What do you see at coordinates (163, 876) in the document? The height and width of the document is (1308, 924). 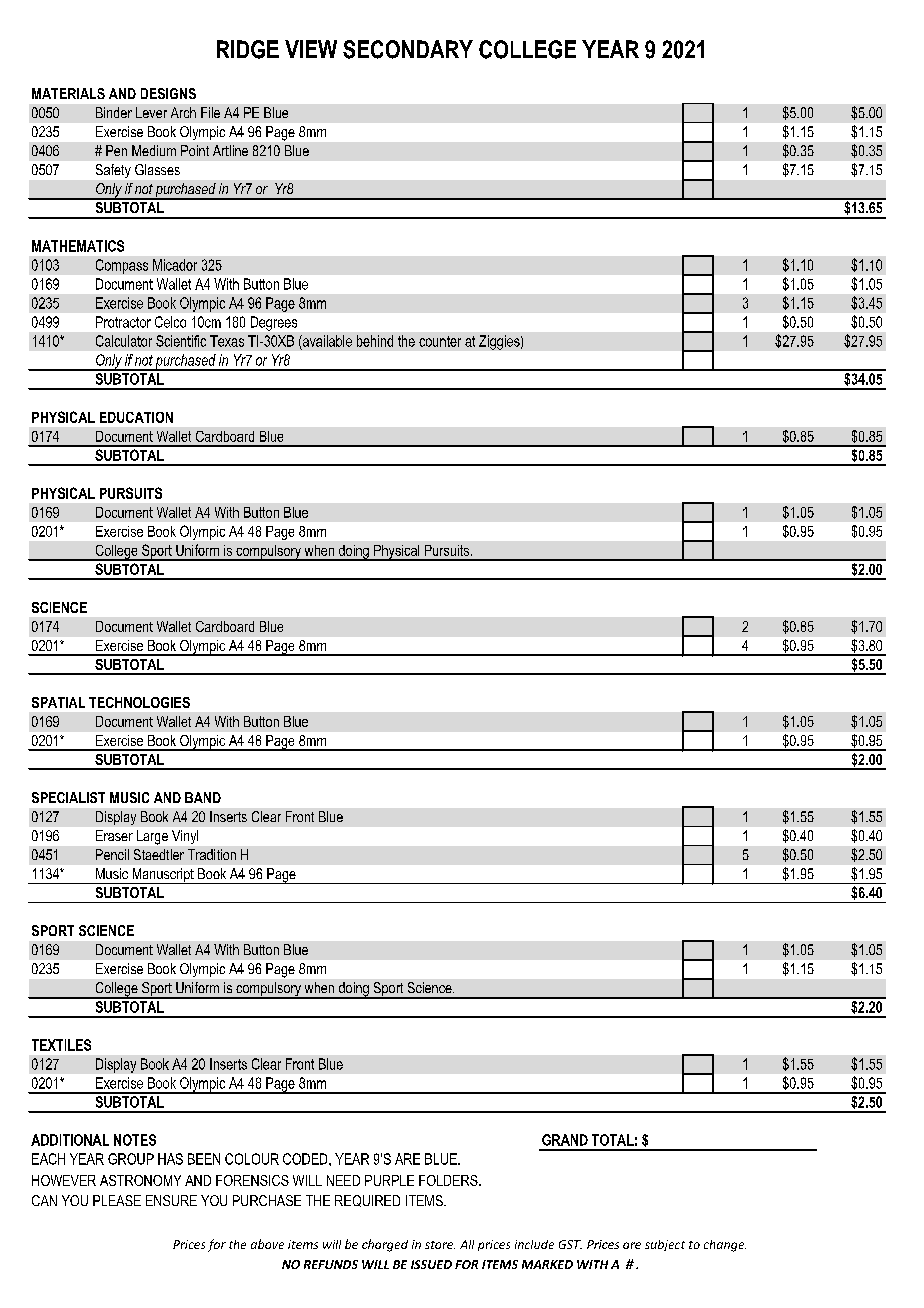 I see `Manuscript` at bounding box center [163, 876].
